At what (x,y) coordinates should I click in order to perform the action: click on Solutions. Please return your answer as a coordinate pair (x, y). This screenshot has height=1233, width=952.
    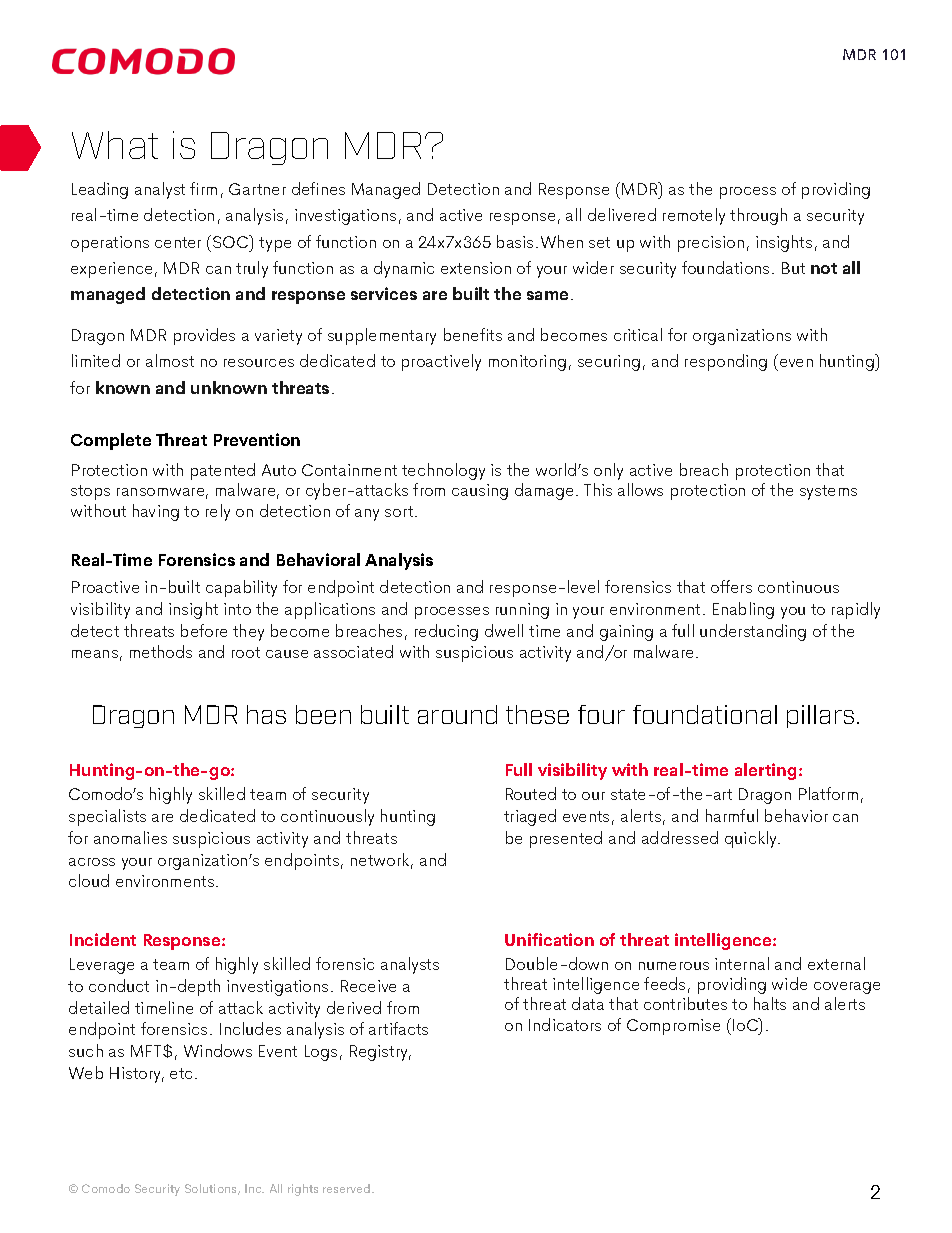
    Looking at the image, I should click on (212, 1189).
